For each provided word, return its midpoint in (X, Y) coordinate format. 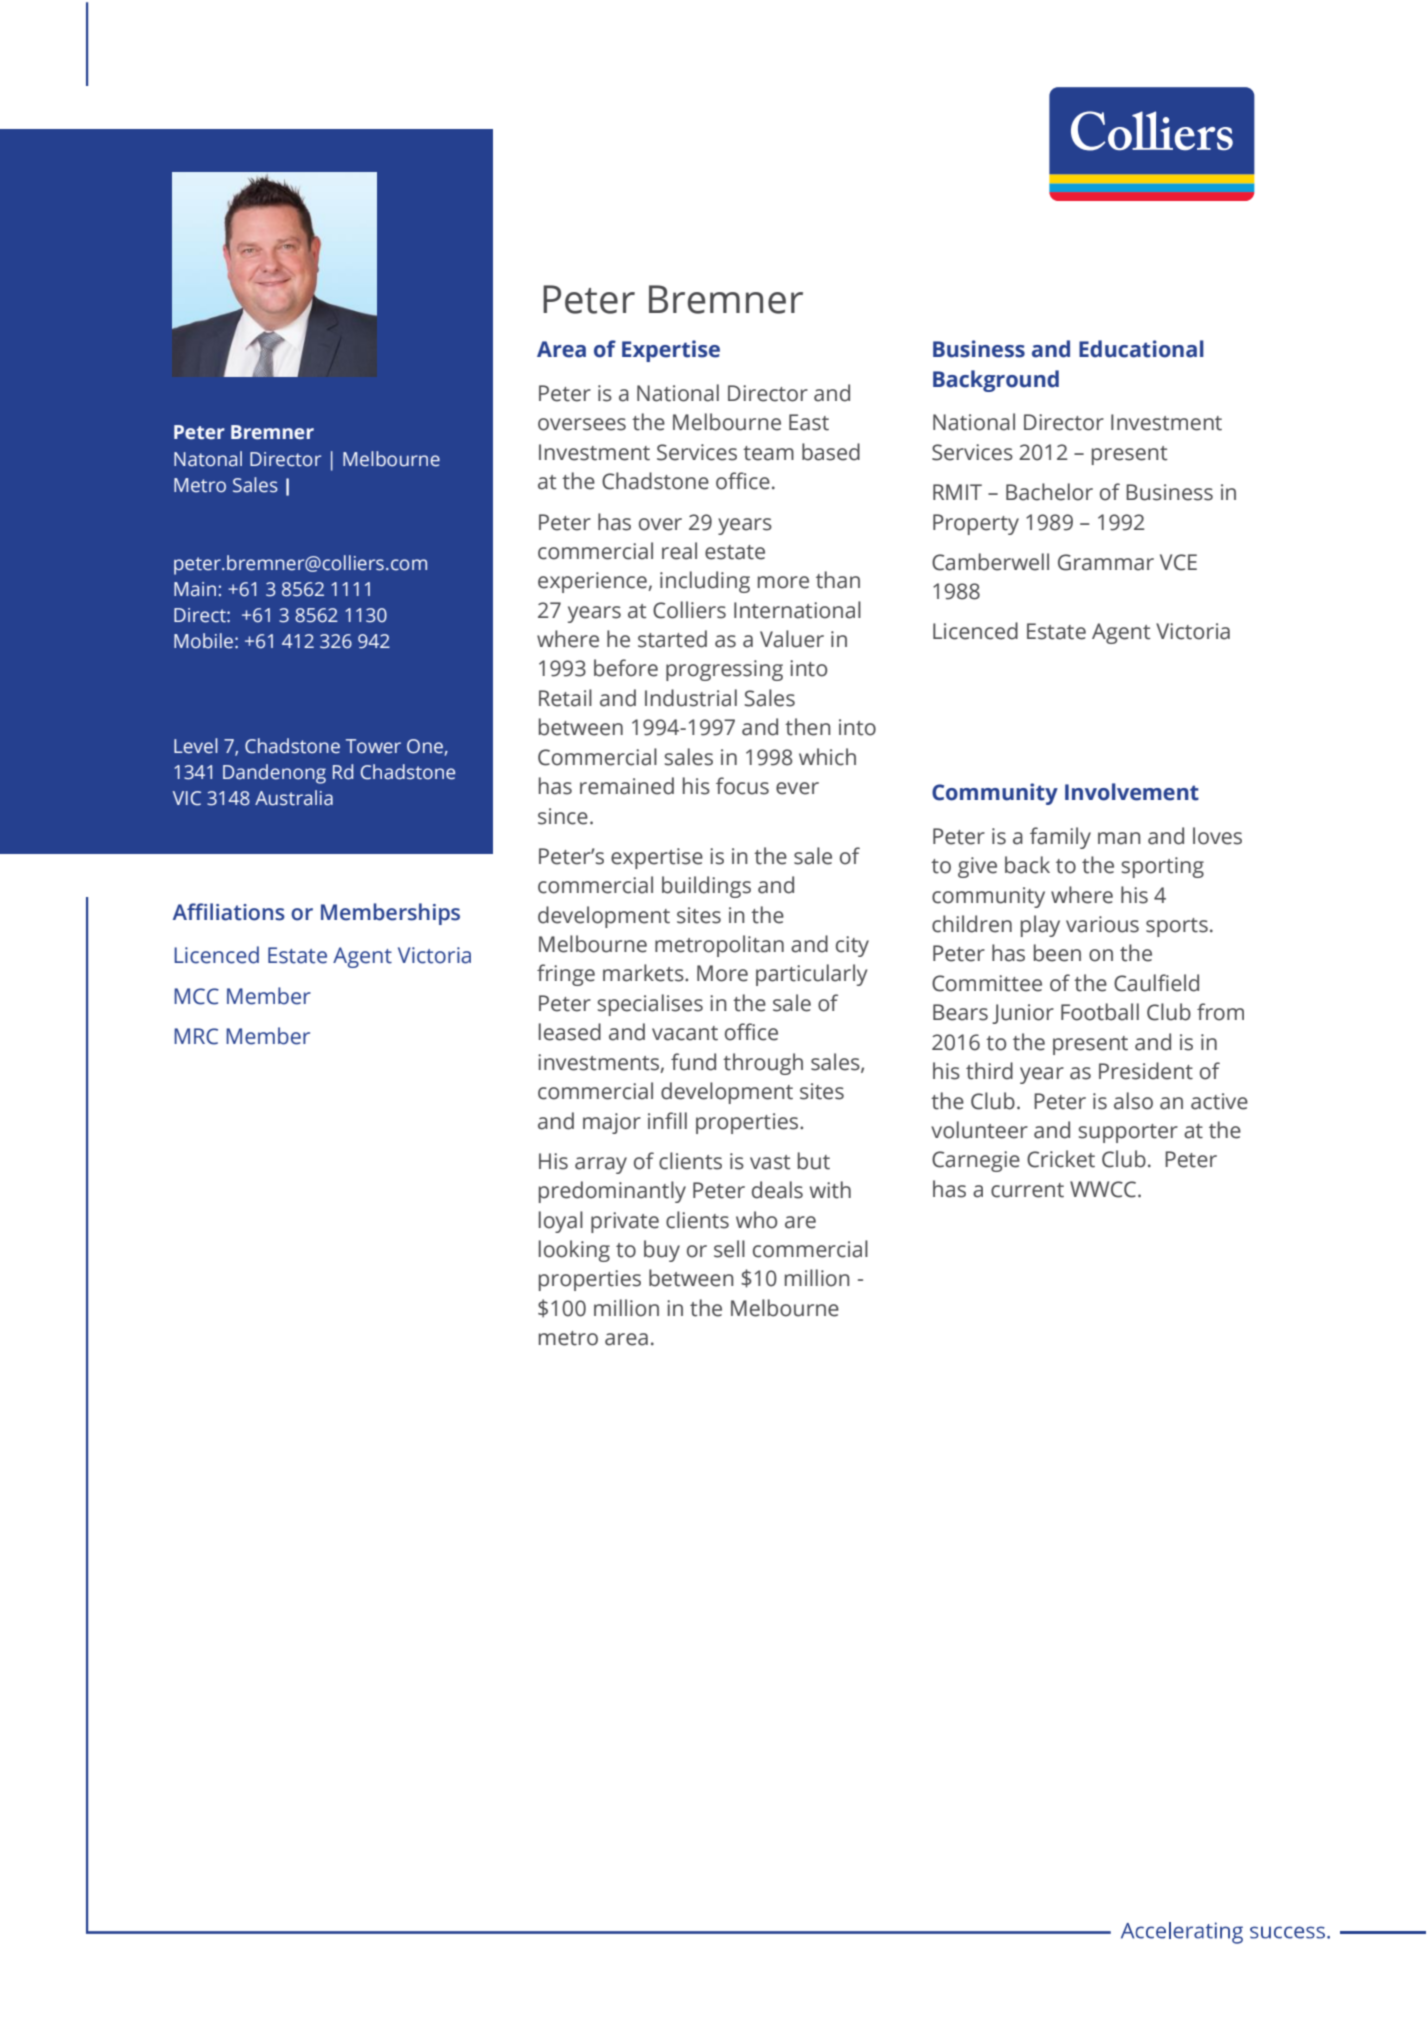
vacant (685, 1033)
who (756, 1220)
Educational (1141, 349)
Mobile (203, 641)
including (705, 582)
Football (1100, 1012)
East (809, 422)
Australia (294, 798)
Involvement (1132, 792)
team (768, 453)
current (1027, 1190)
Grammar (1106, 562)
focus (742, 786)
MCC (196, 996)
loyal (561, 1222)
